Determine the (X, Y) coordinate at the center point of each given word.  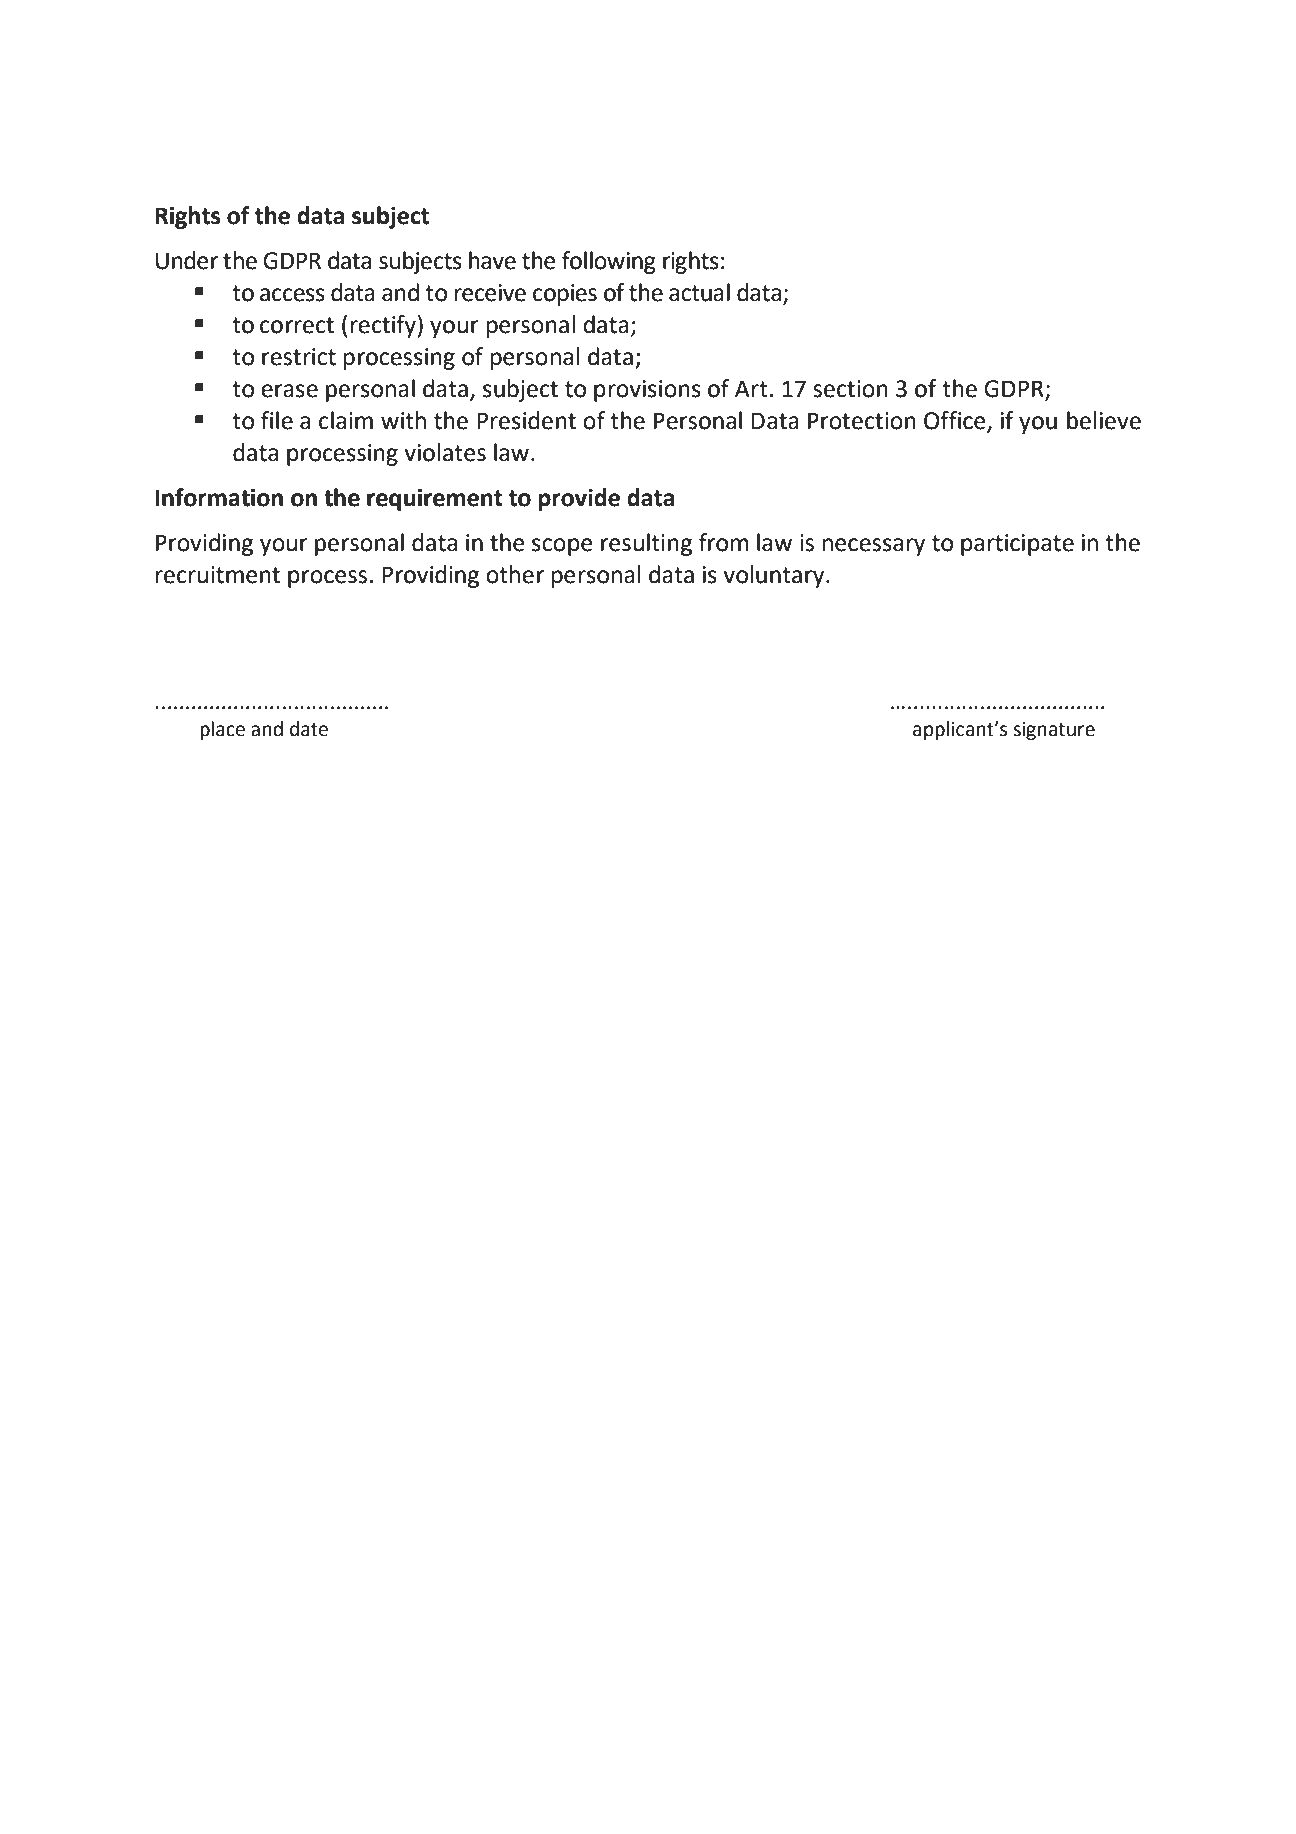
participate (1017, 545)
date (309, 729)
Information (219, 497)
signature (1054, 731)
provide (579, 499)
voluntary (775, 576)
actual (699, 292)
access (292, 295)
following (609, 262)
